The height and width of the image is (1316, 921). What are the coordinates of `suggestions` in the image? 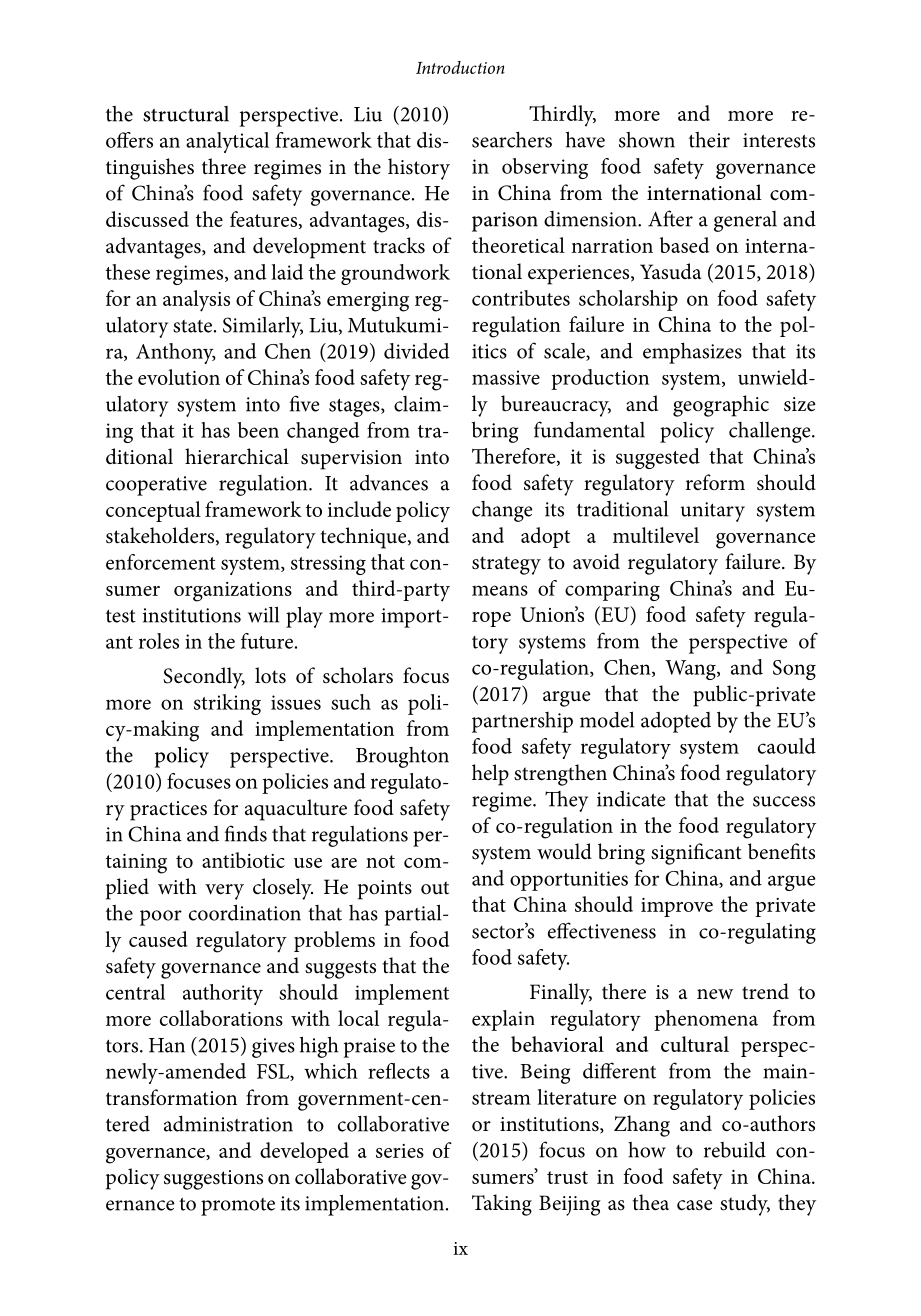 It's located at (213, 1180).
